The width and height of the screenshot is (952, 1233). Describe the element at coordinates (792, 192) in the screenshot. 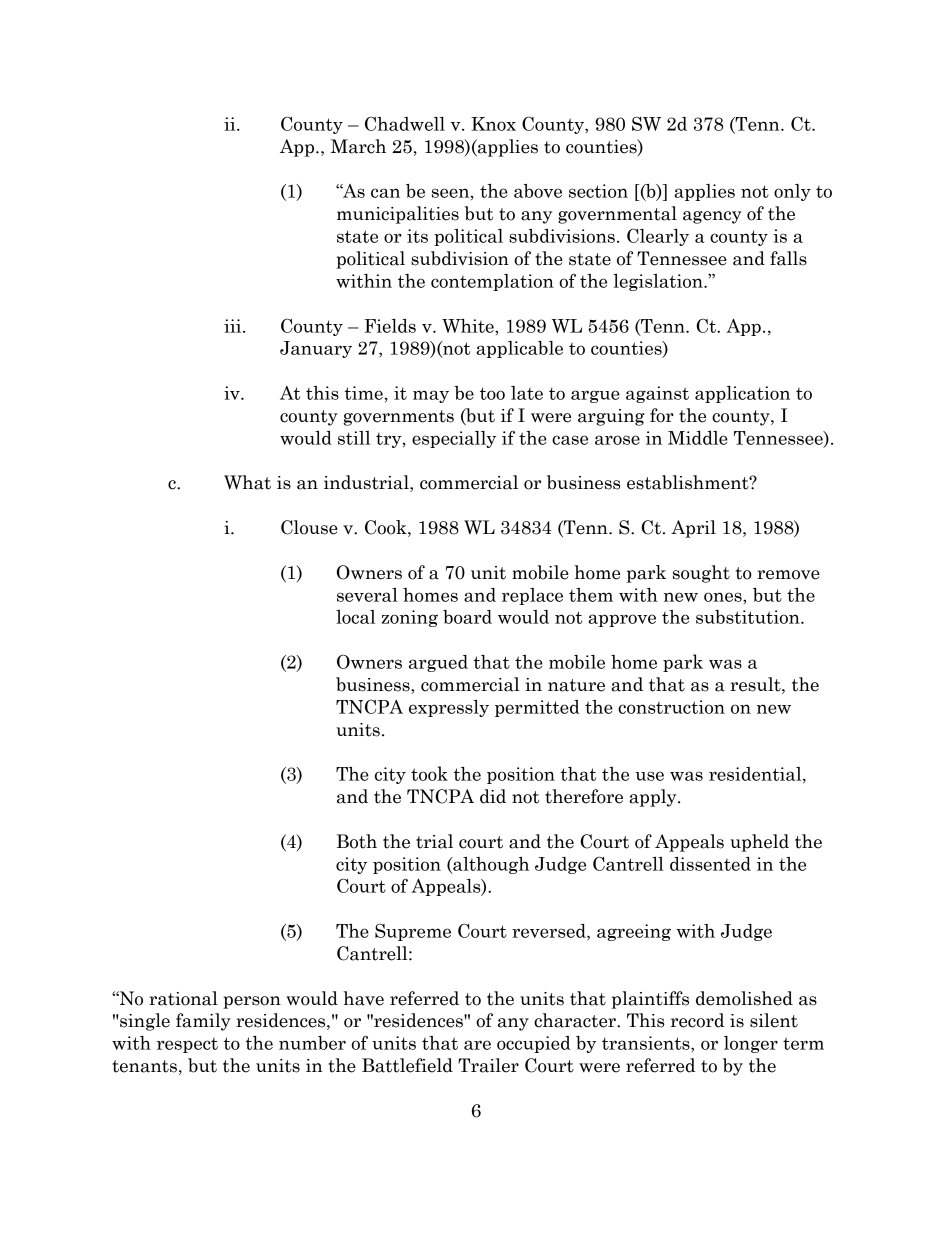

I see `only` at that location.
